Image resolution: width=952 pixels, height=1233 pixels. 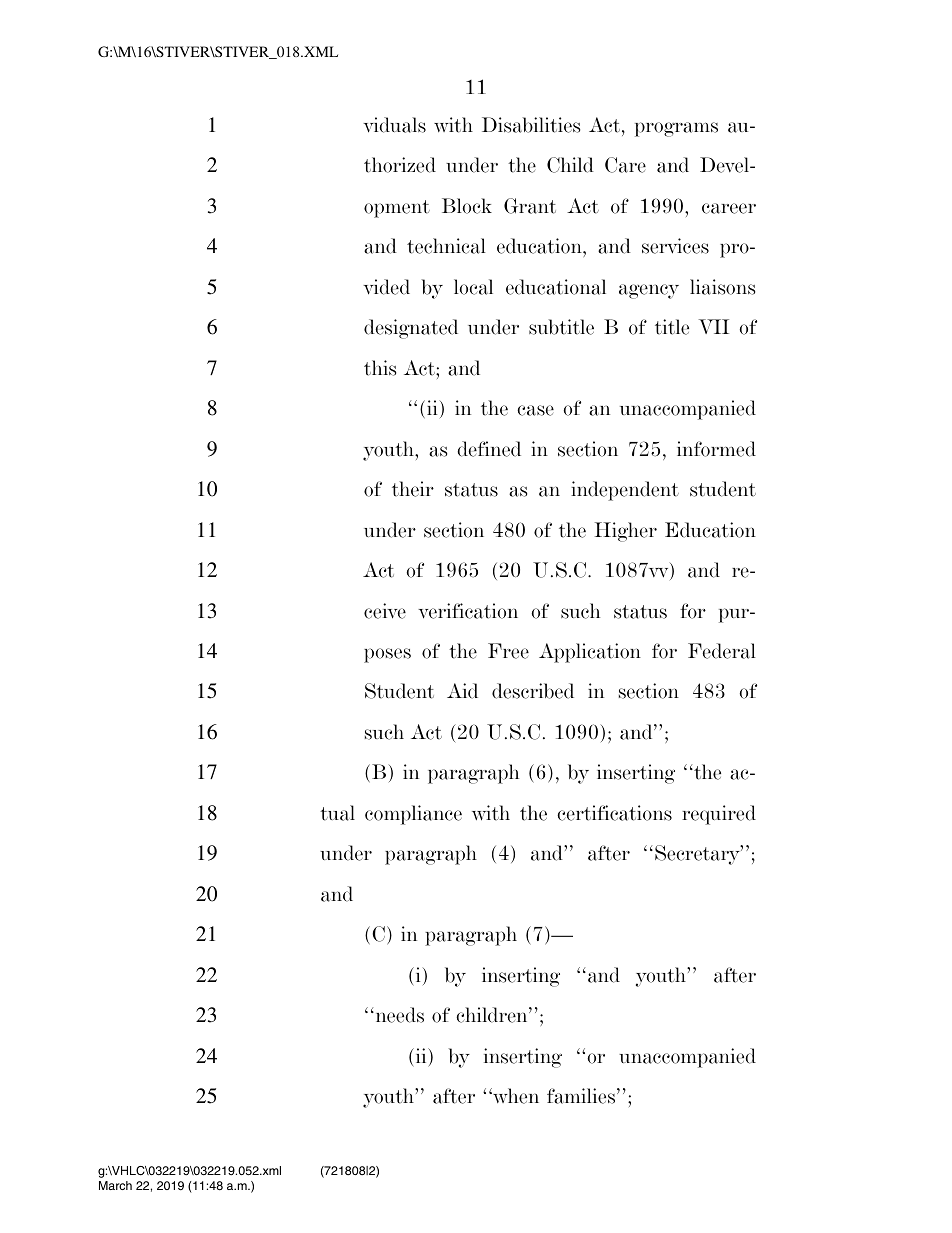 What do you see at coordinates (413, 815) in the screenshot?
I see `compliance` at bounding box center [413, 815].
